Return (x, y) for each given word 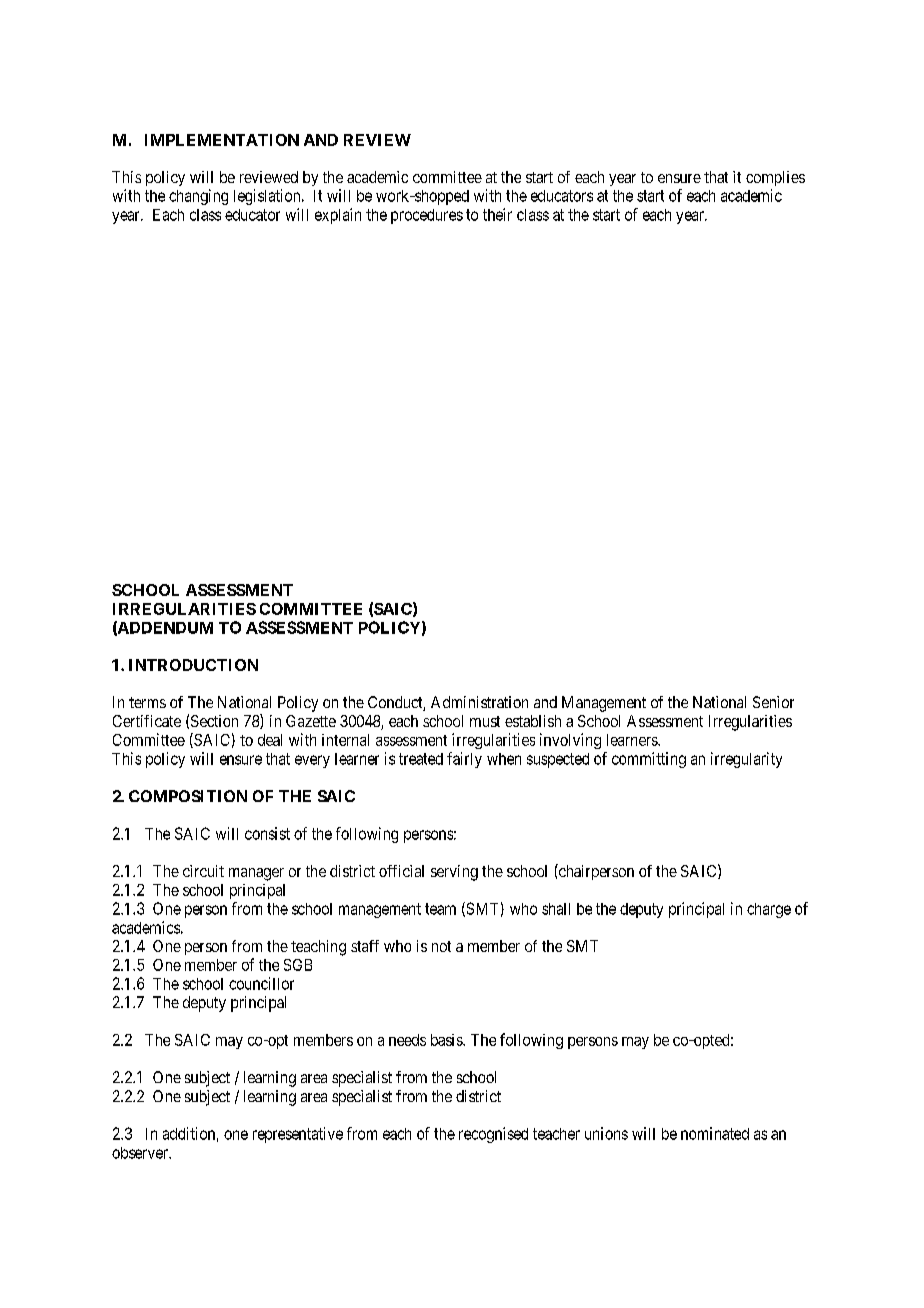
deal (270, 740)
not (441, 946)
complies (775, 178)
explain (338, 216)
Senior (773, 702)
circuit (203, 871)
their (497, 214)
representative (298, 1135)
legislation (268, 197)
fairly (464, 760)
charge (769, 910)
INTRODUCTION (193, 665)
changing (198, 197)
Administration (479, 702)
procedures (427, 216)
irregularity (746, 760)
